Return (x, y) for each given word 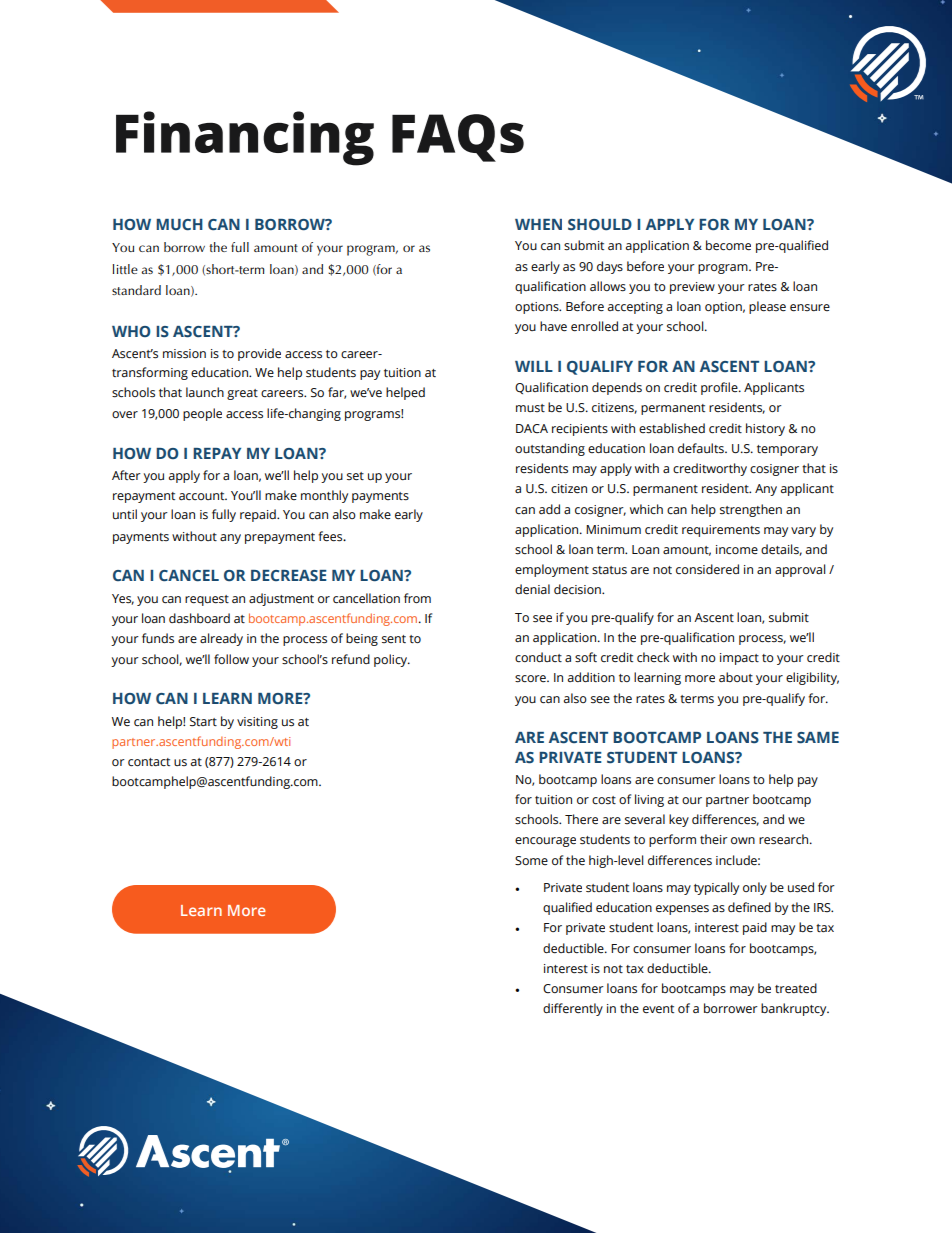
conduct (538, 657)
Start (203, 722)
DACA (532, 428)
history (765, 429)
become (728, 245)
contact (149, 762)
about (736, 677)
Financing (245, 138)
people (202, 414)
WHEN (538, 224)
